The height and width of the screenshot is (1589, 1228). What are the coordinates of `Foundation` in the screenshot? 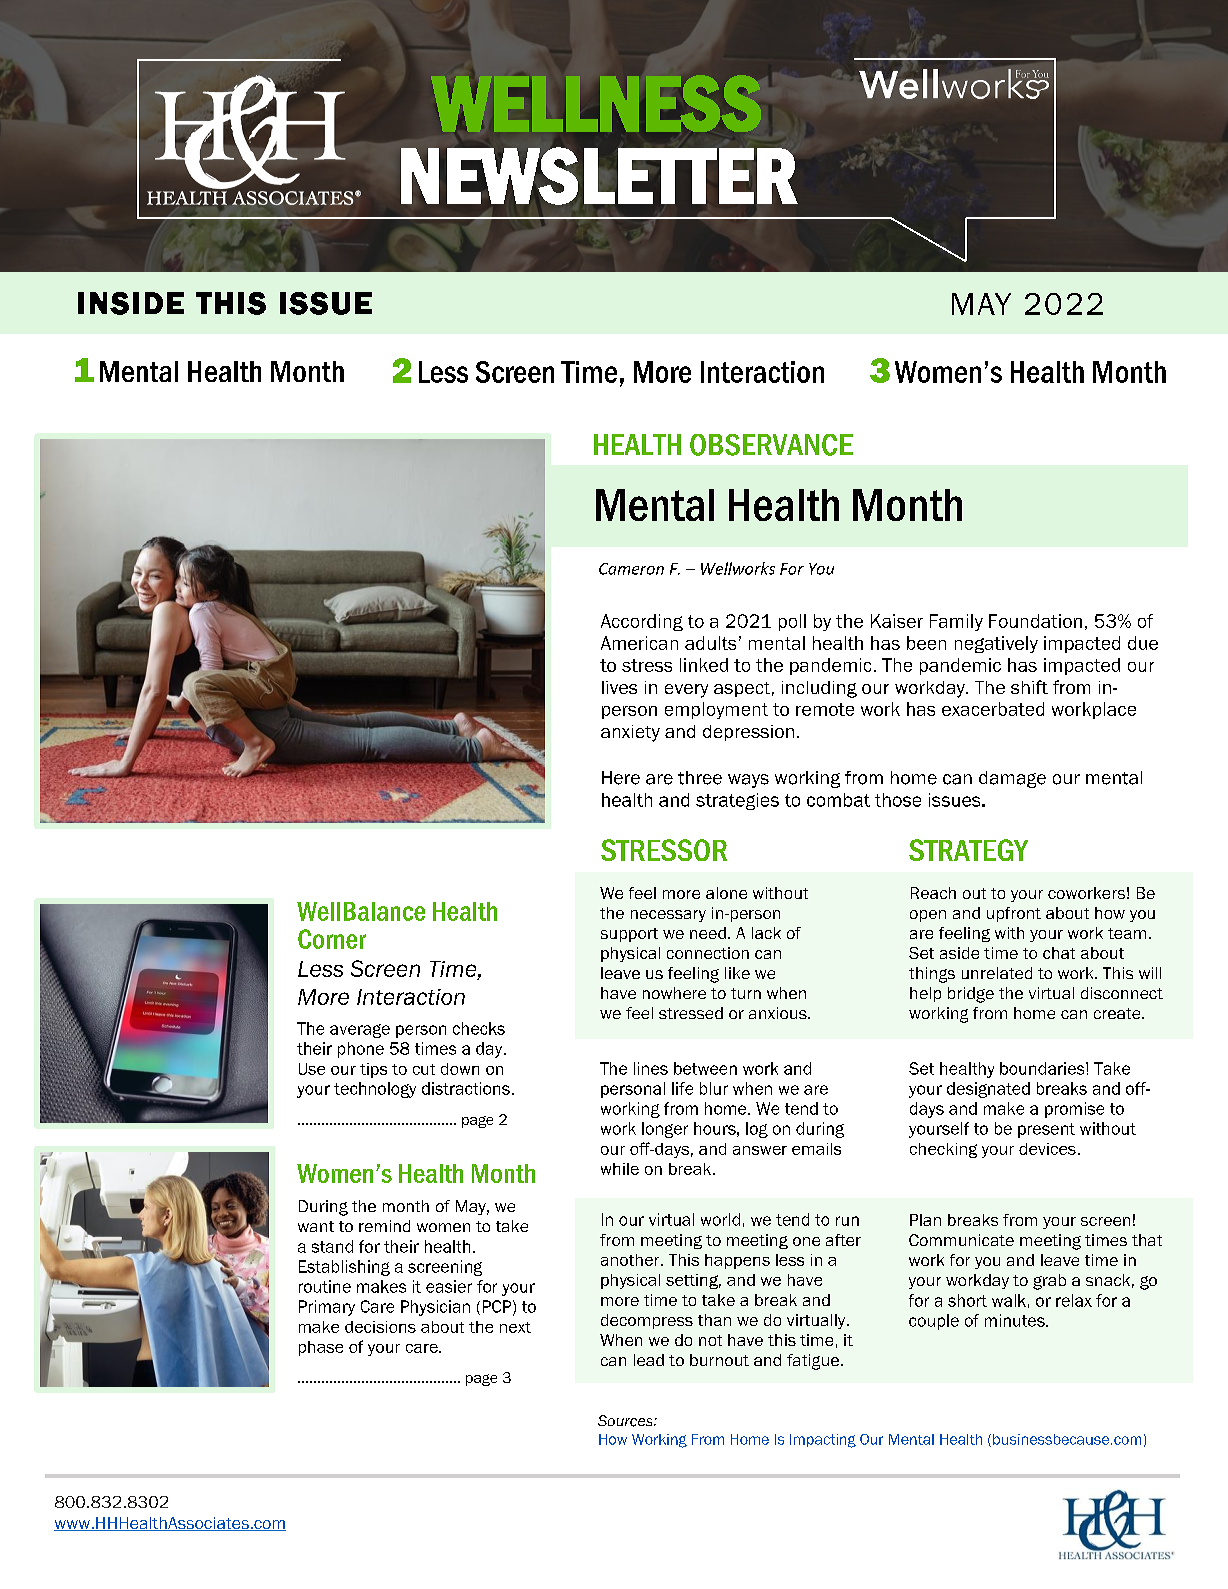 It's located at (1035, 621).
